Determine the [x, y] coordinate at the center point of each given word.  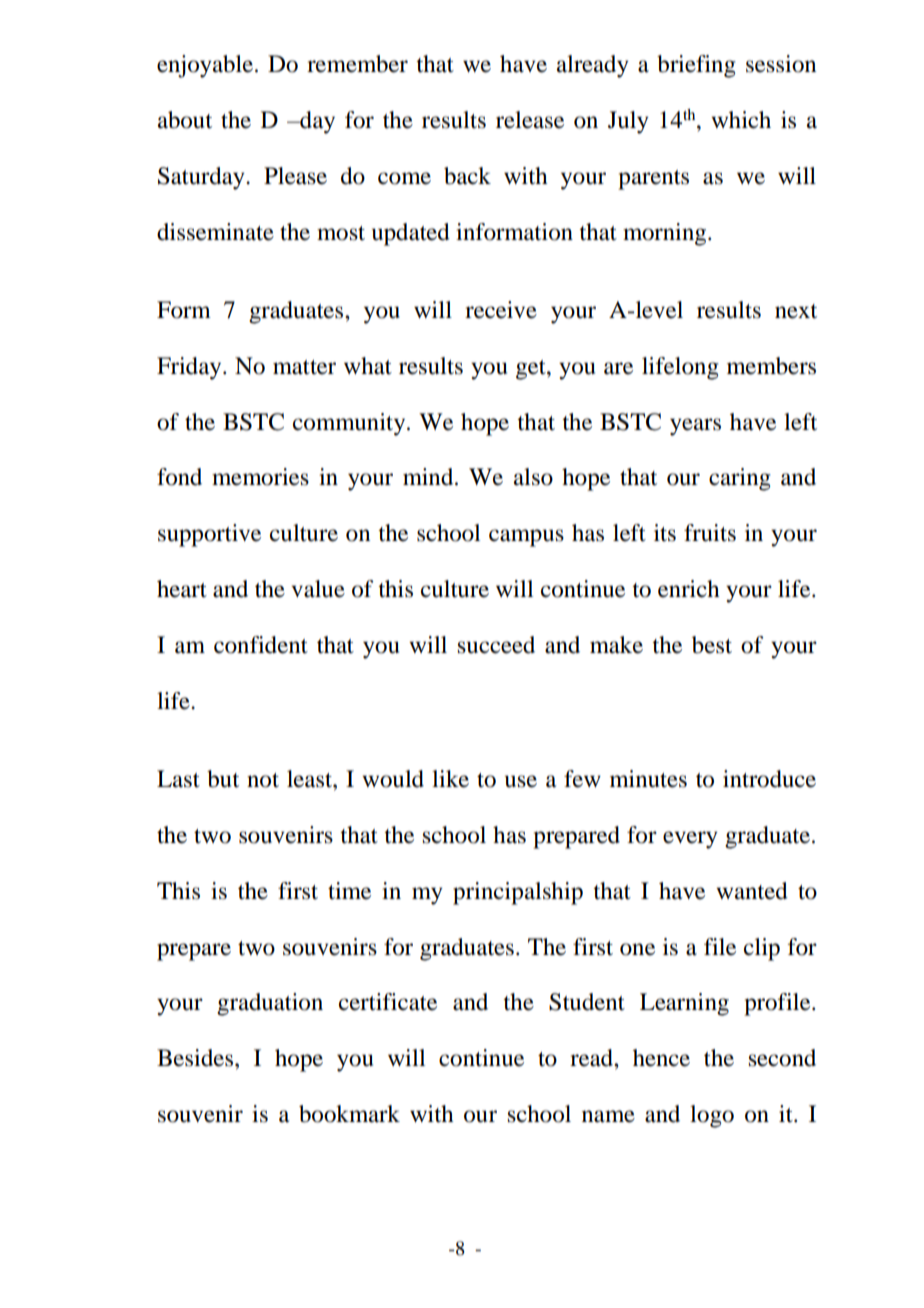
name [608, 1116]
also [533, 477]
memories [260, 477]
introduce [769, 779]
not [263, 780]
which [741, 120]
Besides [196, 1058]
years [695, 427]
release [530, 120]
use [521, 781]
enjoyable [205, 66]
